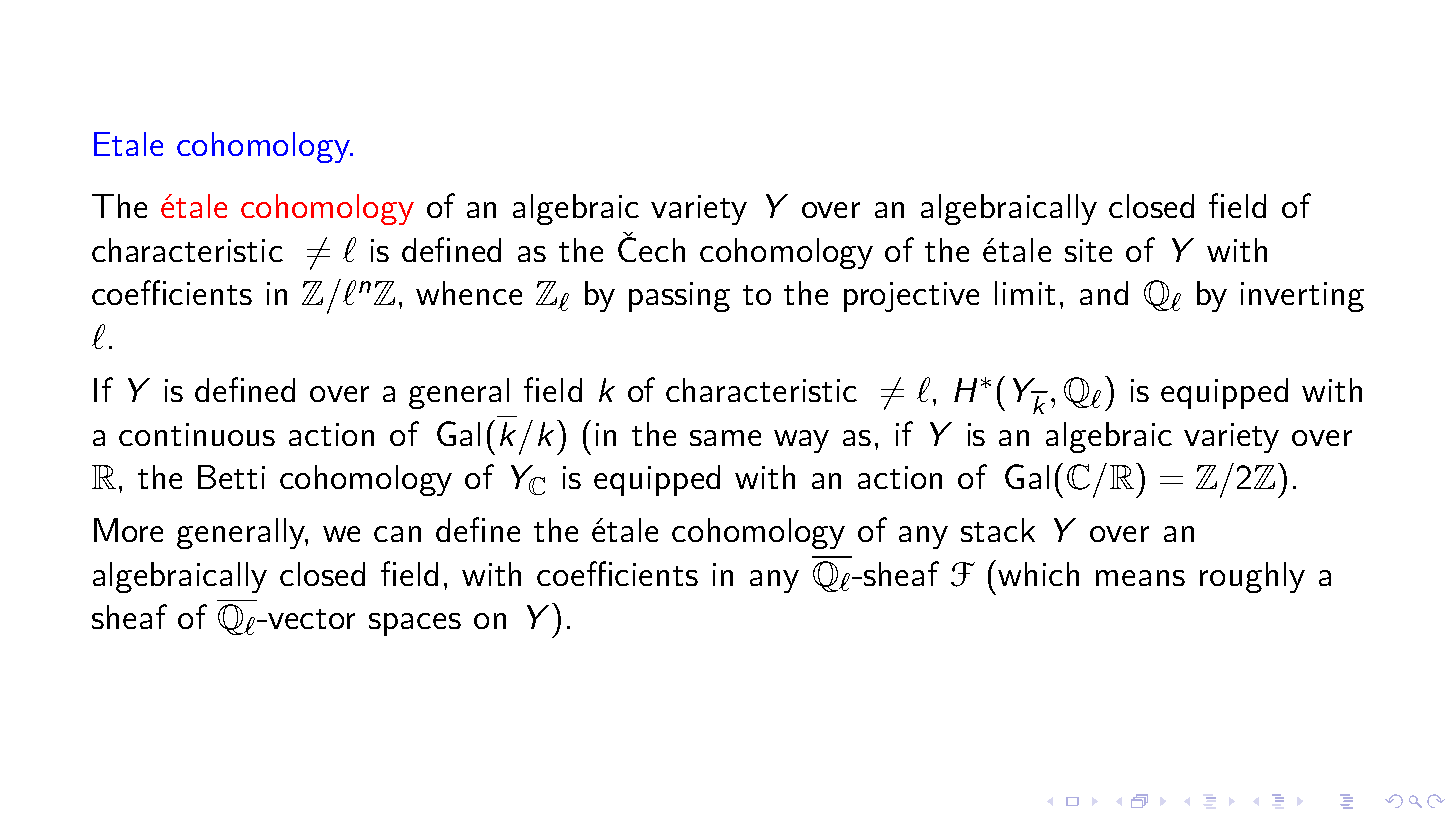 The image size is (1456, 819). Describe the element at coordinates (801, 441) in the screenshot. I see `way` at that location.
